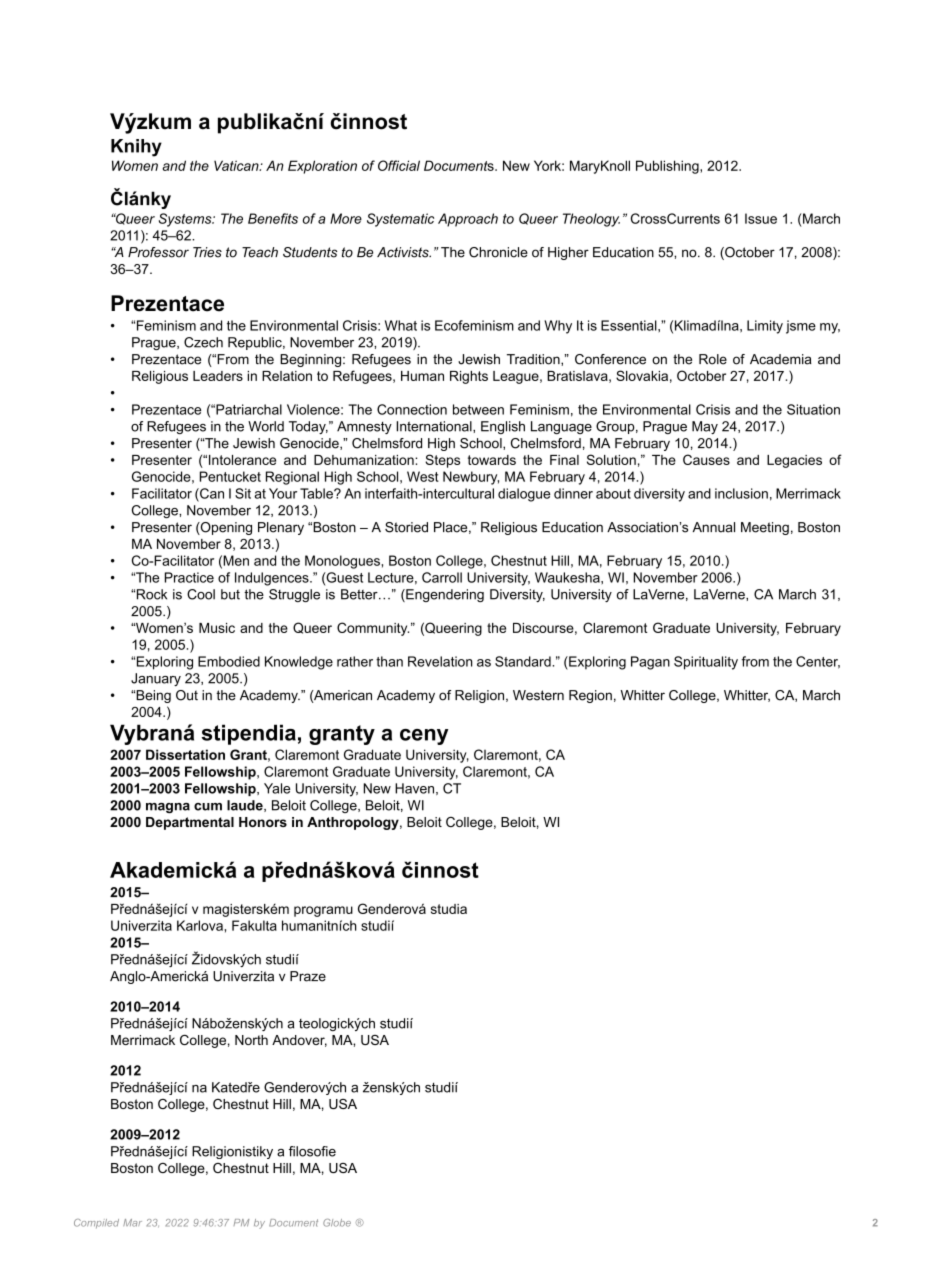  What do you see at coordinates (96, 1223) in the screenshot?
I see `Compiled` at bounding box center [96, 1223].
